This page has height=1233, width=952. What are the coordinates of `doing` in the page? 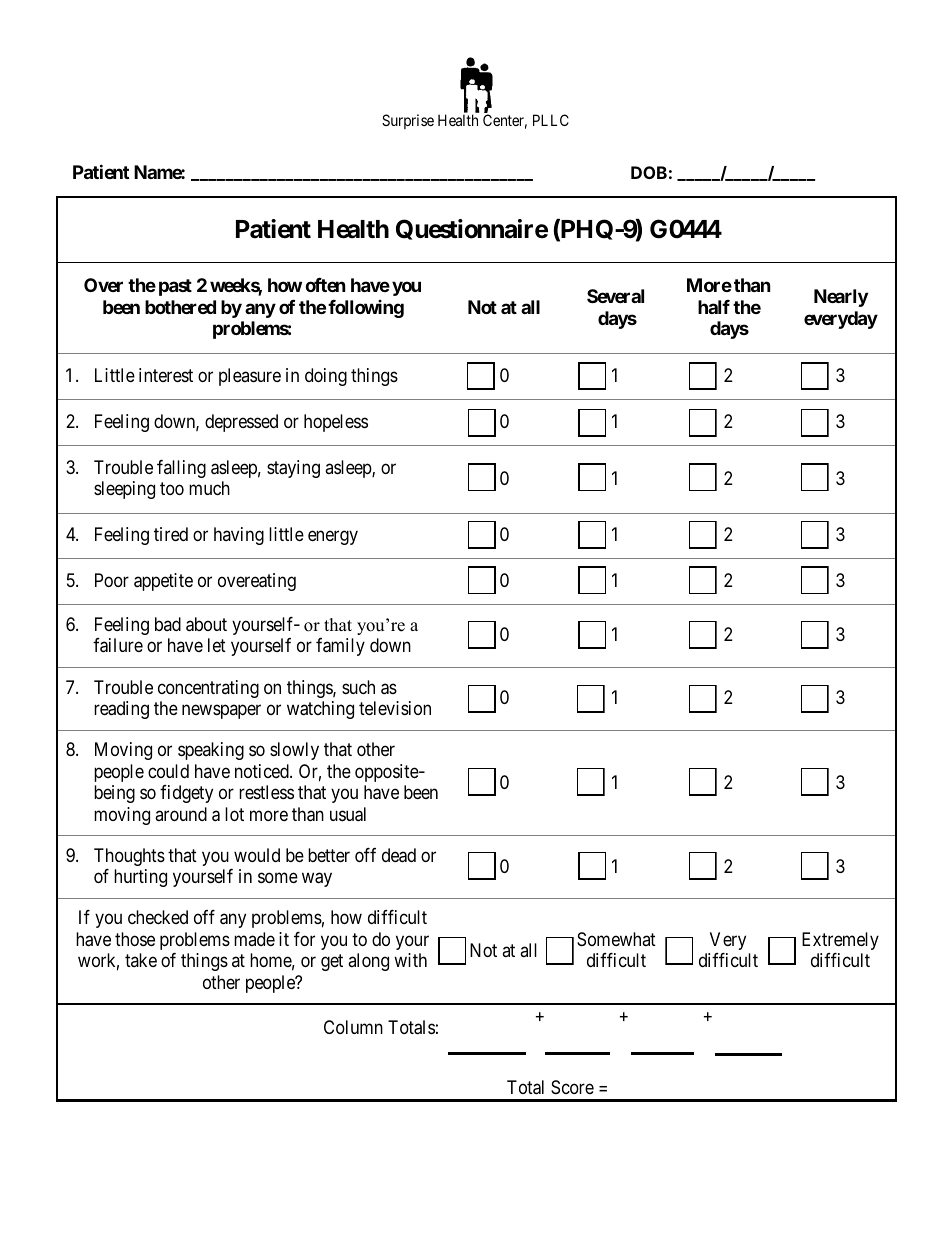 It's located at (326, 377).
